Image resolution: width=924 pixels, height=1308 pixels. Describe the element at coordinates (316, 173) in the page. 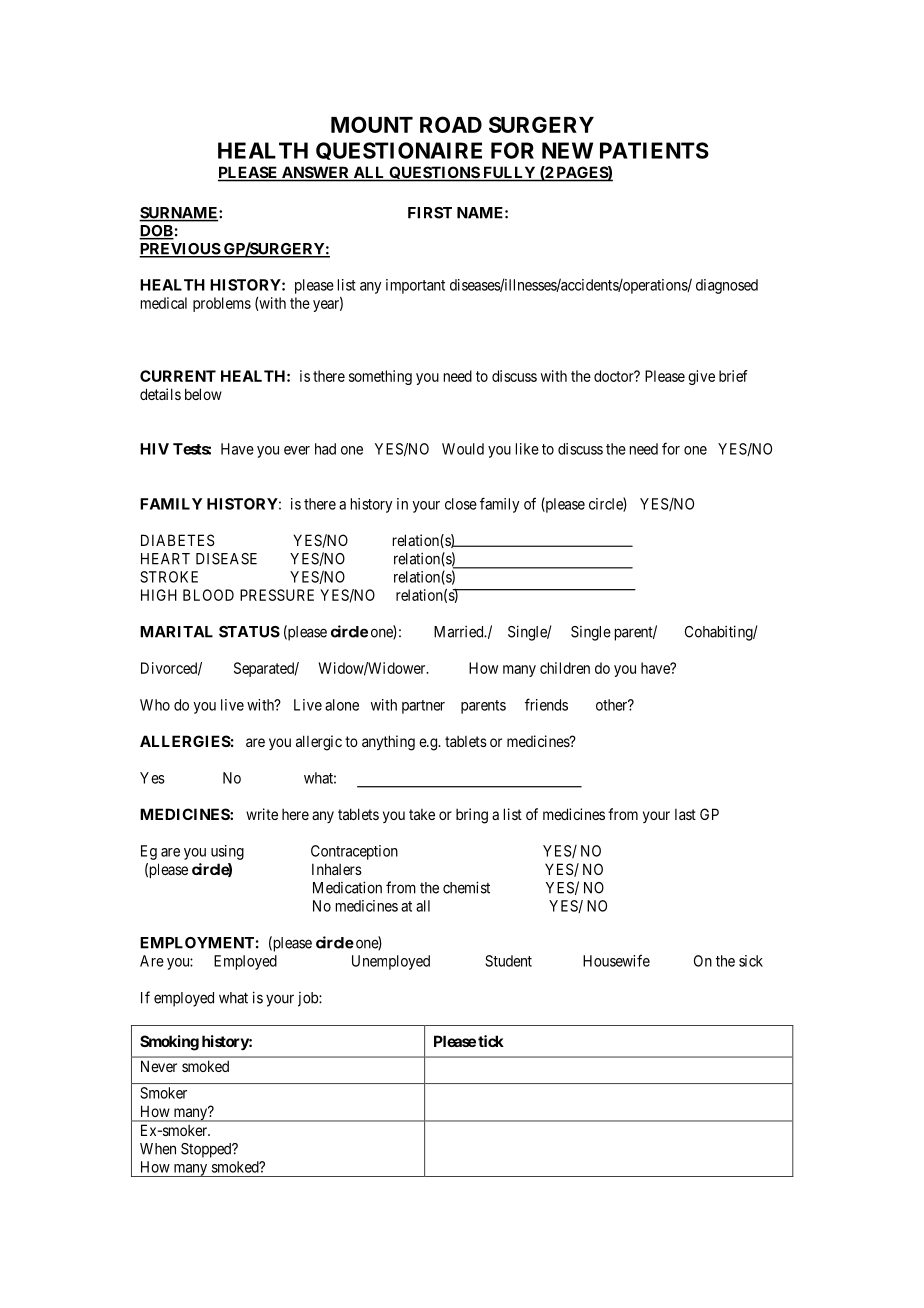

I see `ANSWER` at that location.
